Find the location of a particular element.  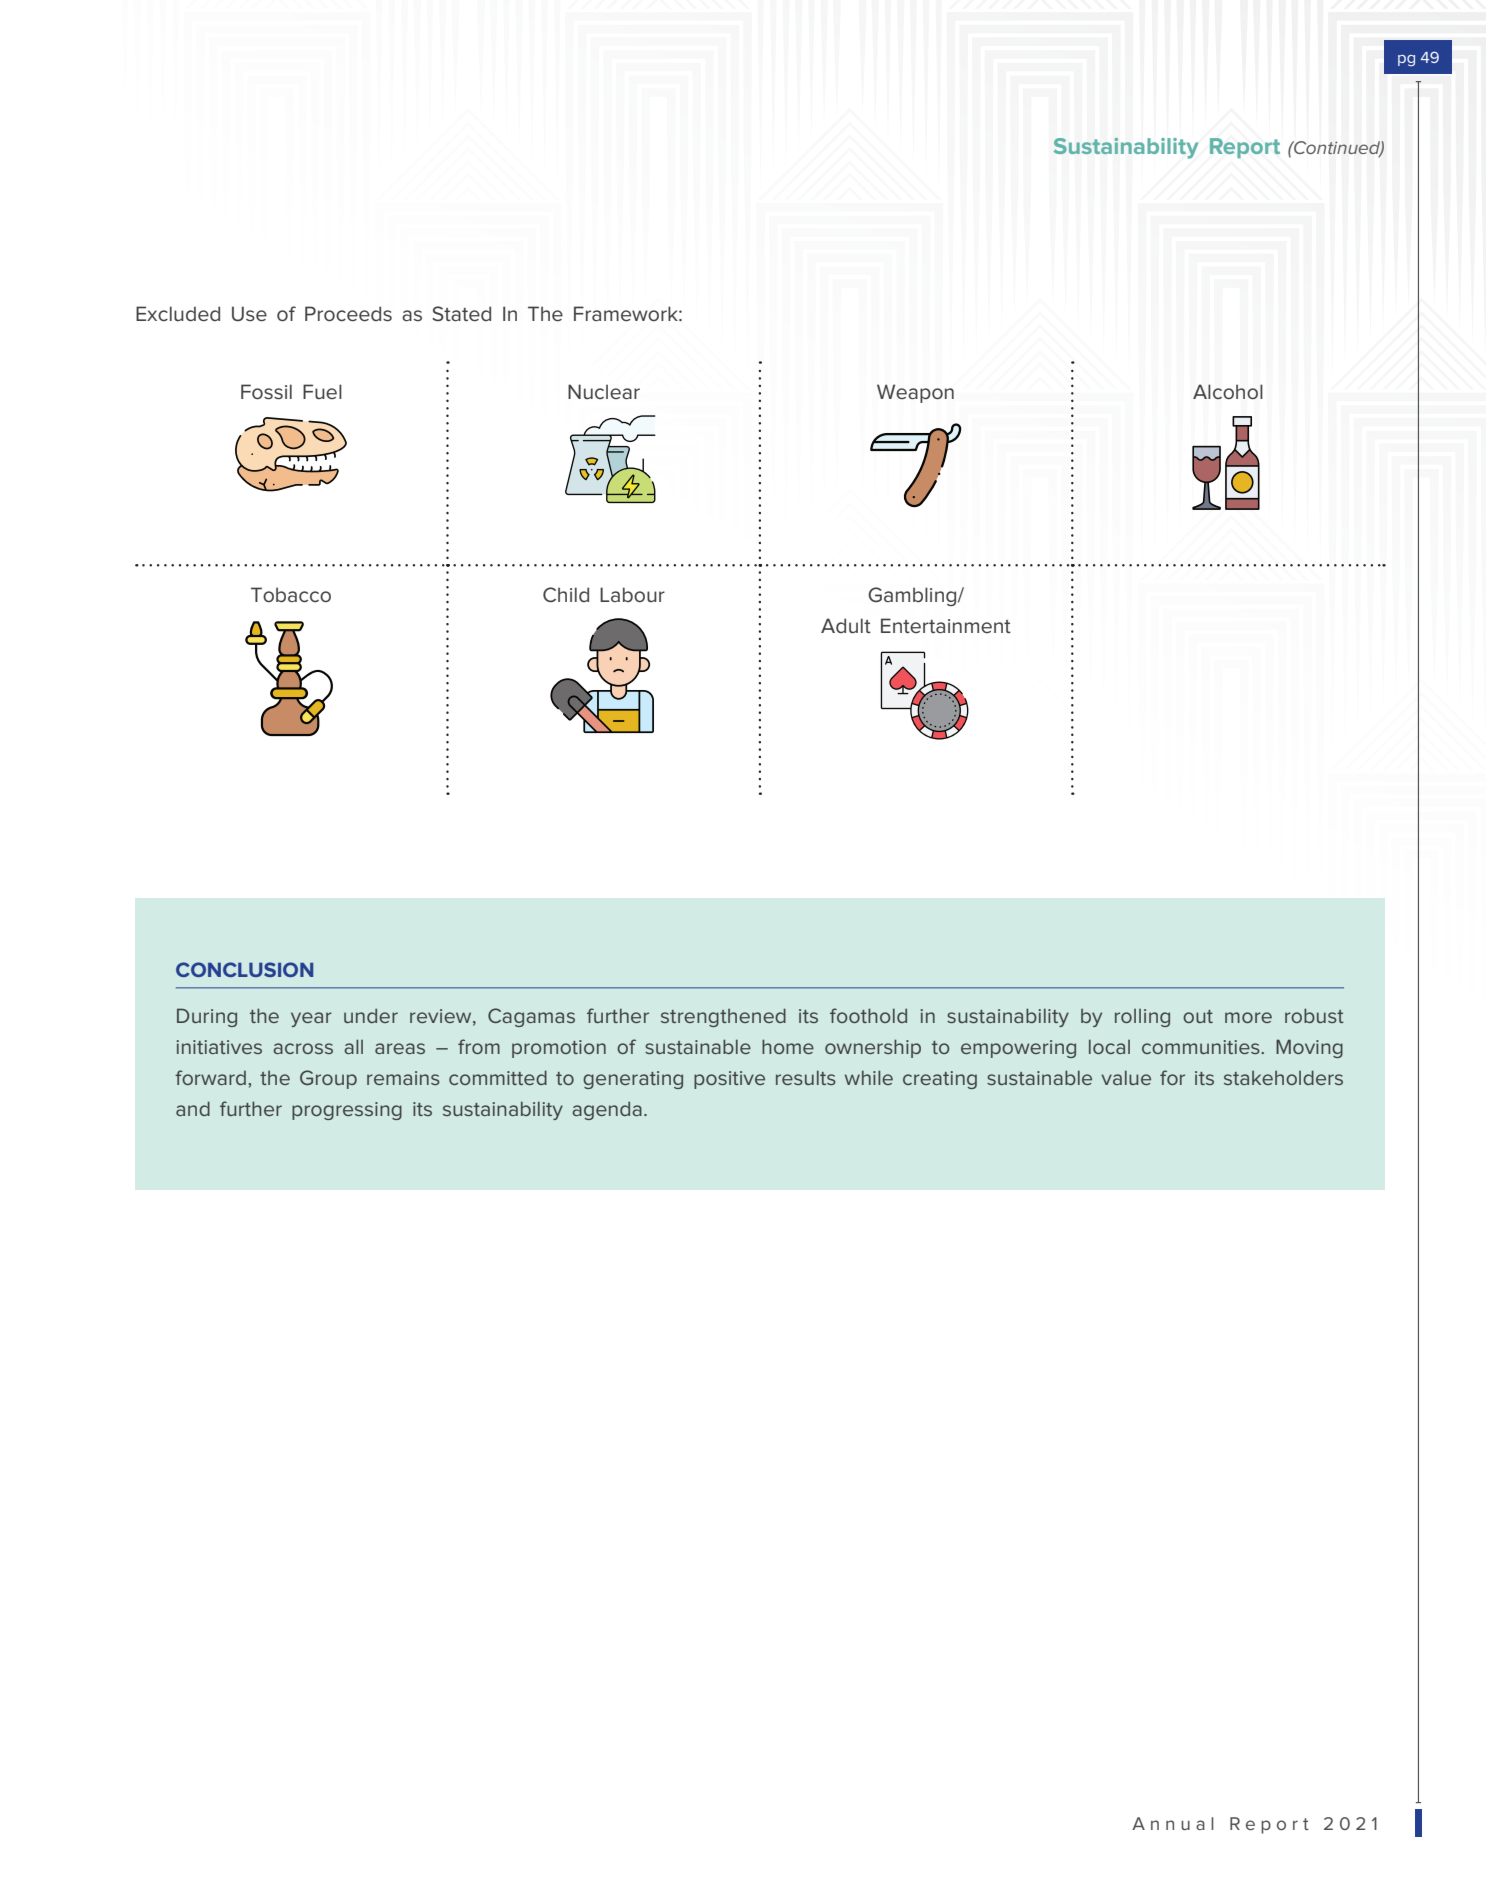

progressing is located at coordinates (347, 1111).
